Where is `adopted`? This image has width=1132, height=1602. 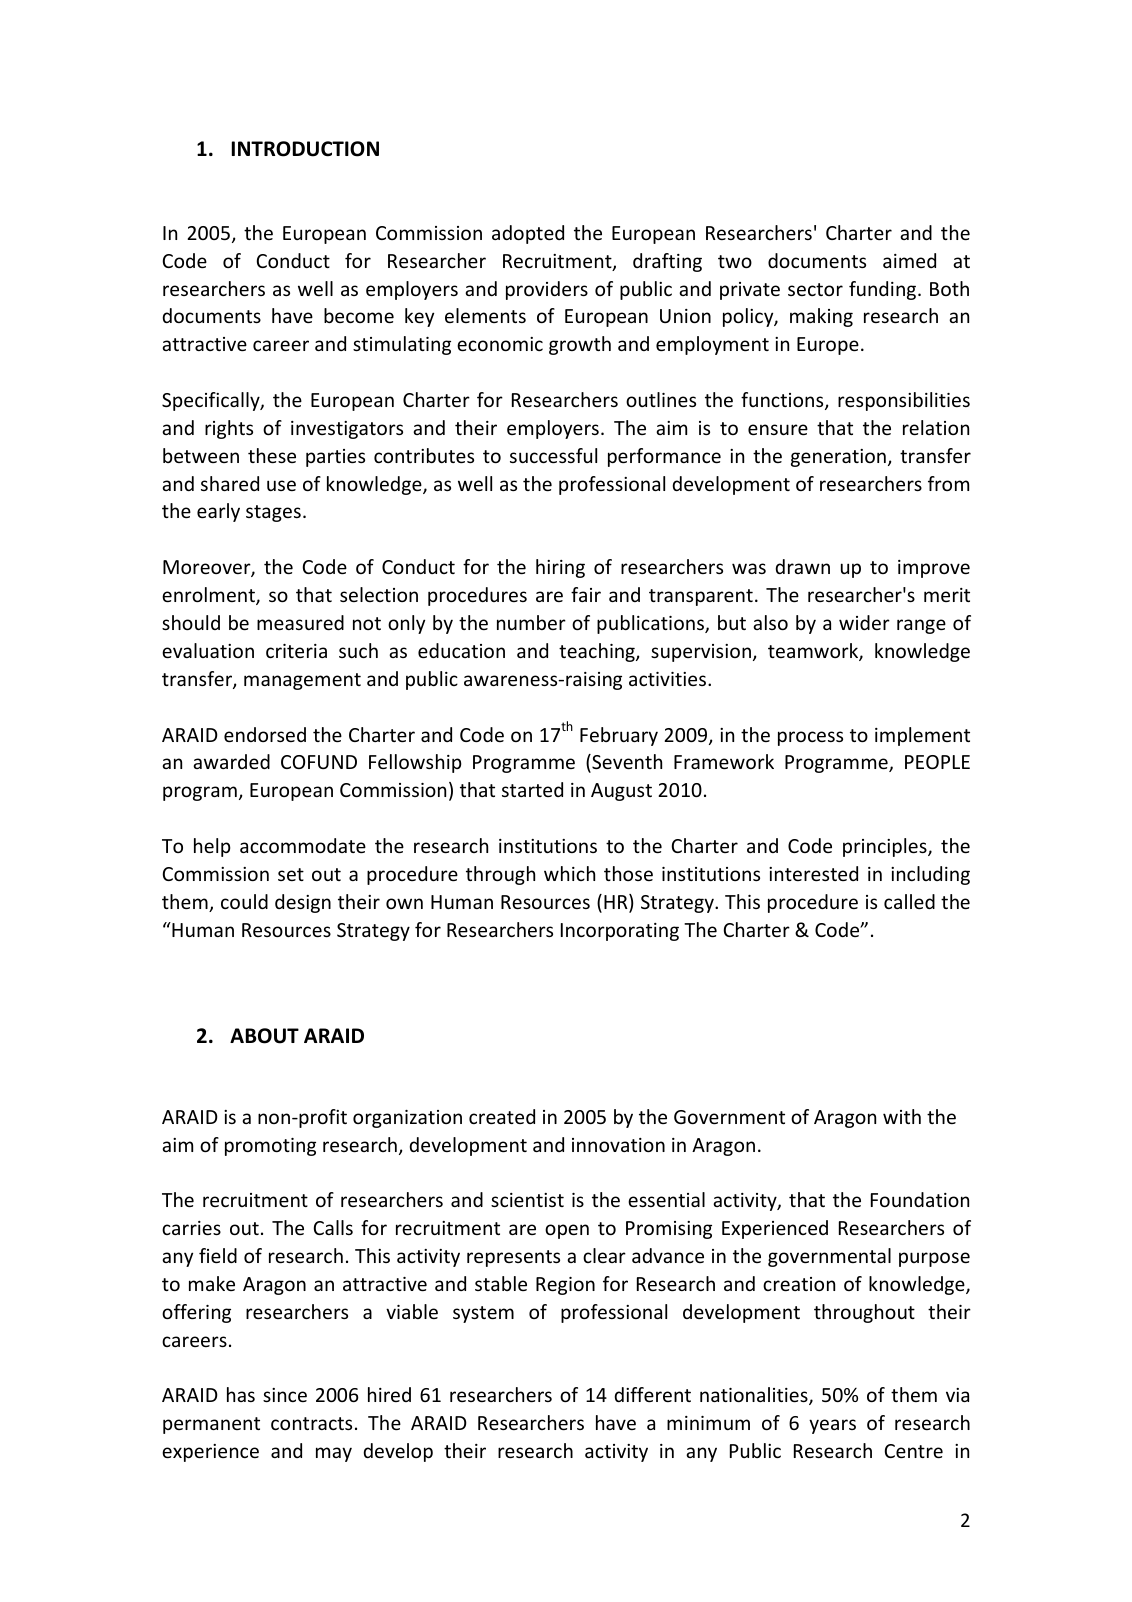
adopted is located at coordinates (528, 234).
